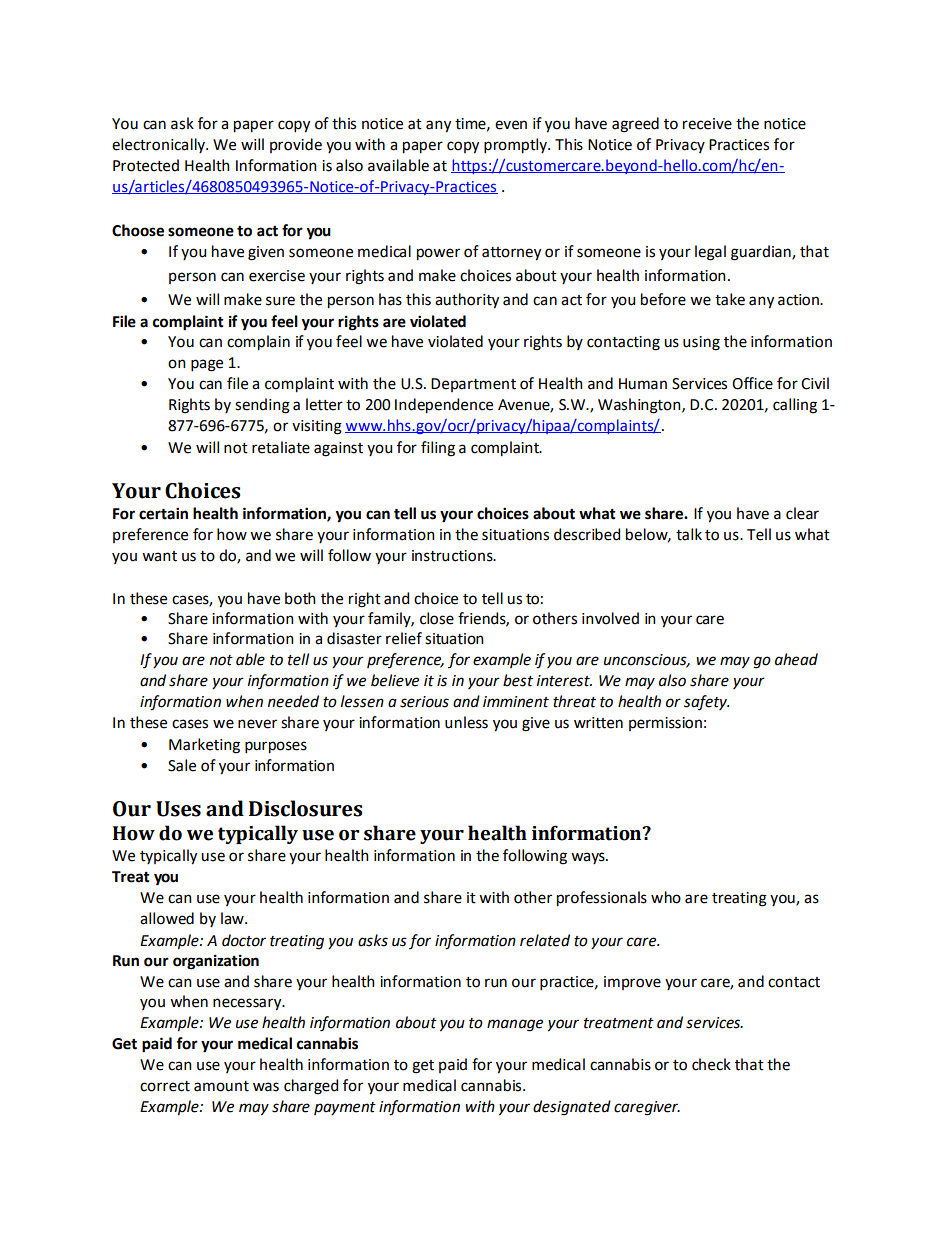 Image resolution: width=952 pixels, height=1233 pixels. What do you see at coordinates (795, 406) in the screenshot?
I see `calling` at bounding box center [795, 406].
